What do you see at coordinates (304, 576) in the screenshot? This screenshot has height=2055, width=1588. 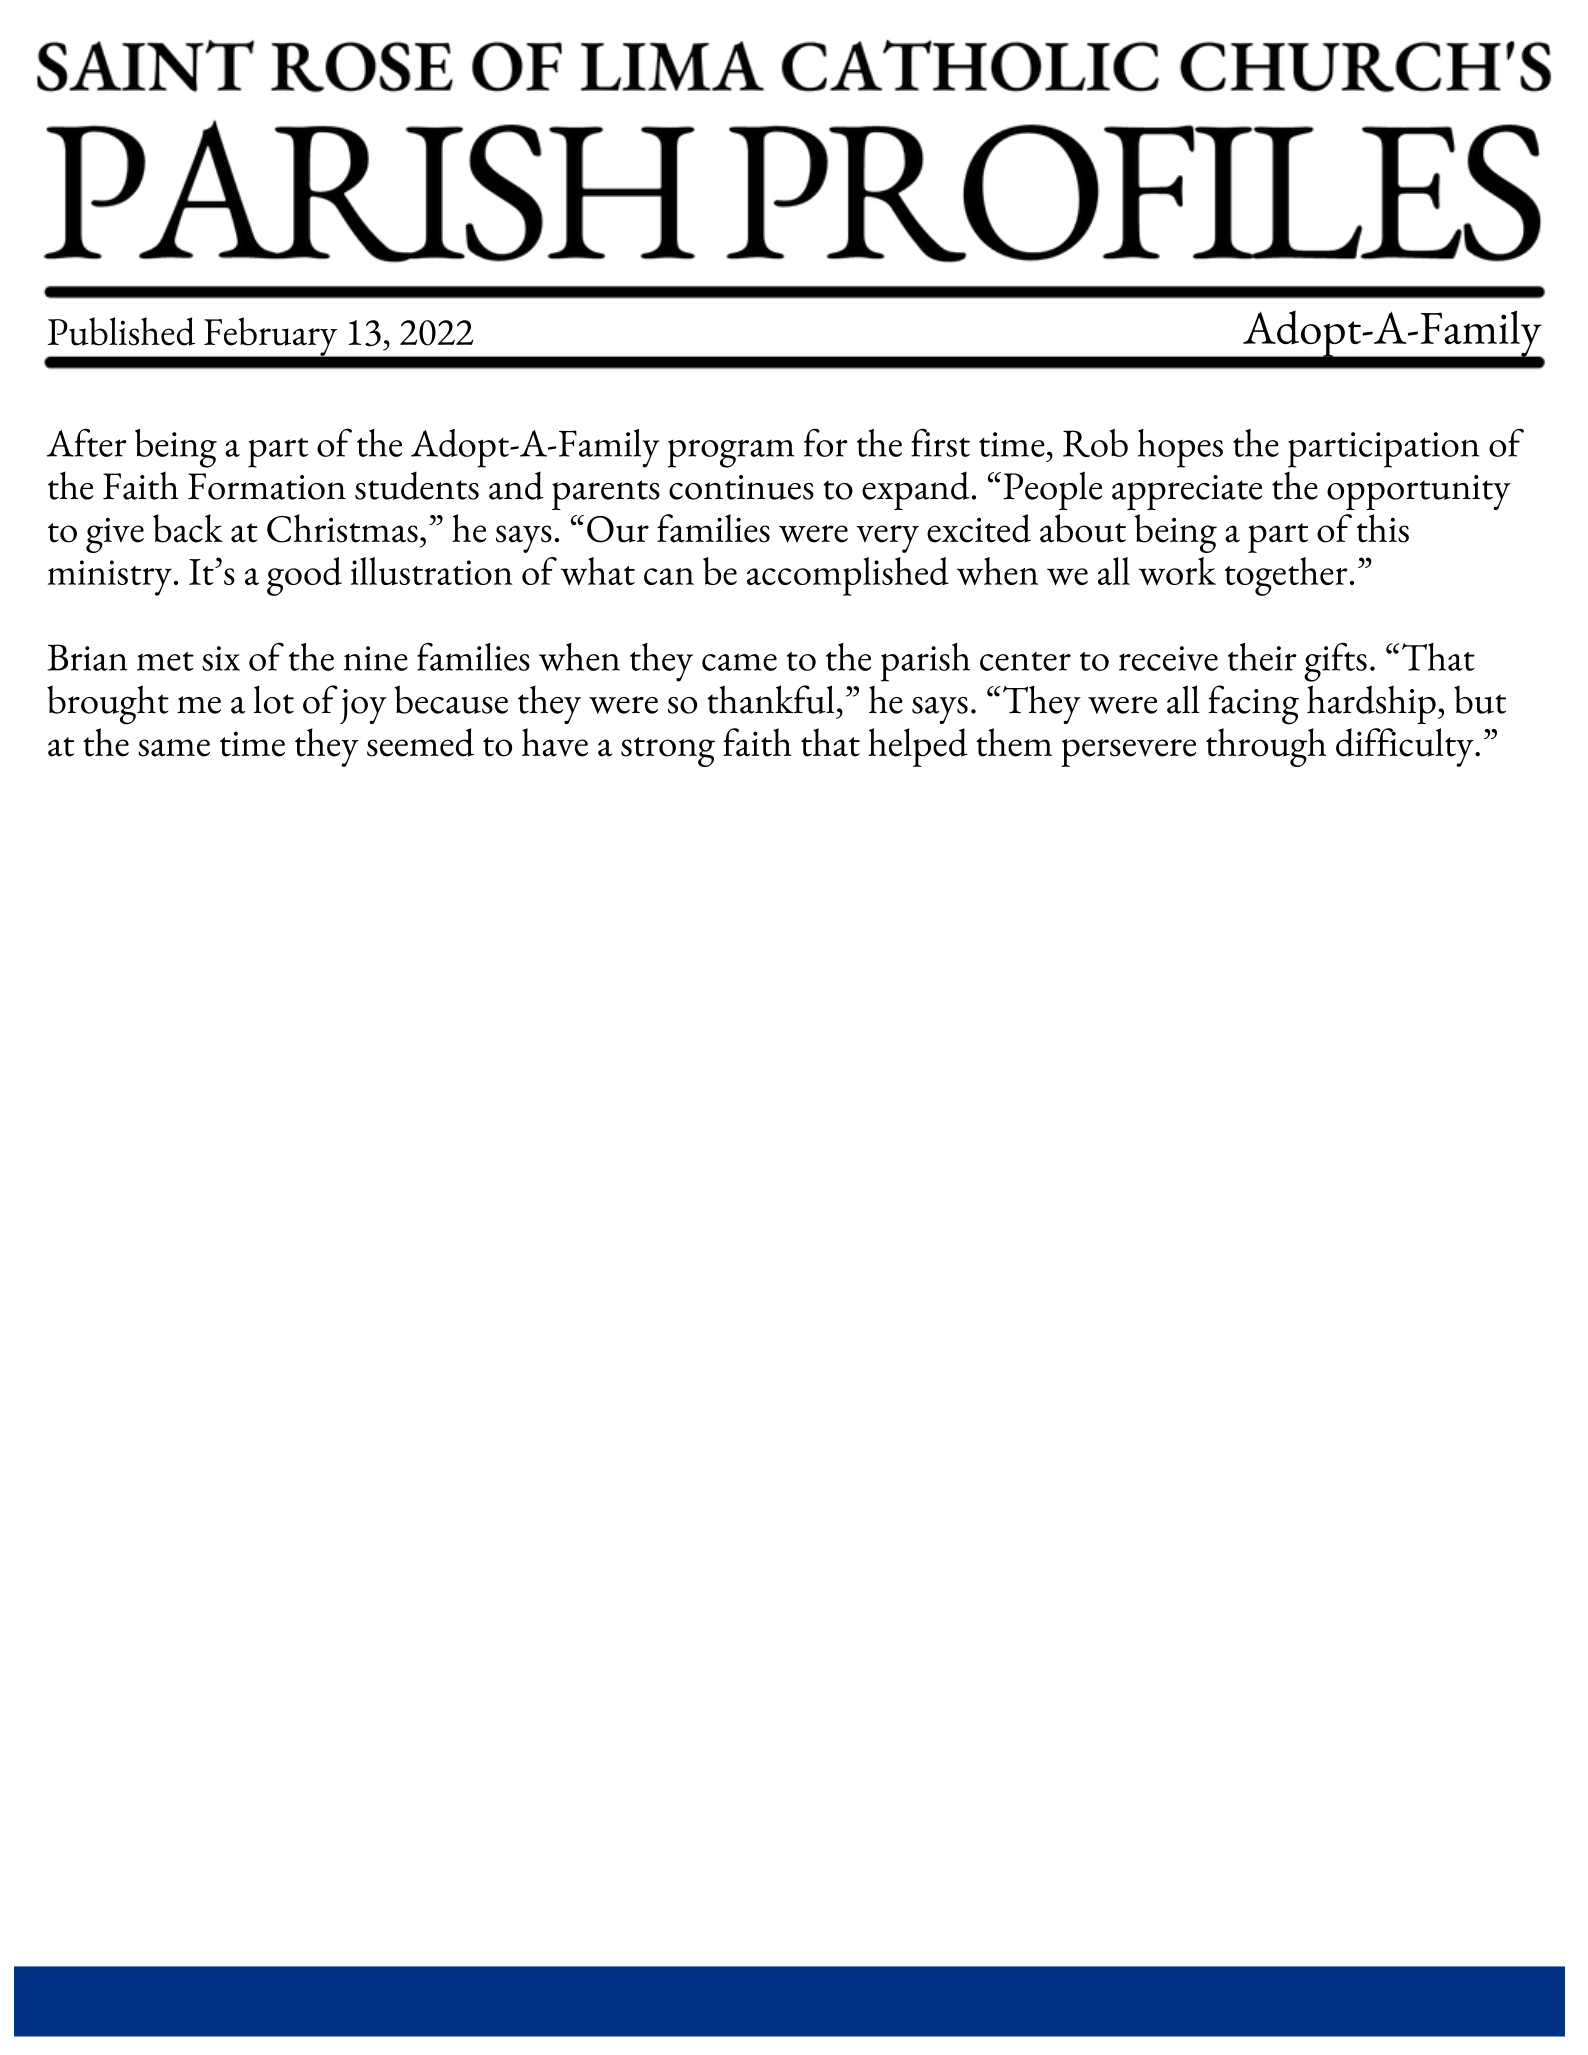 I see `good` at bounding box center [304, 576].
